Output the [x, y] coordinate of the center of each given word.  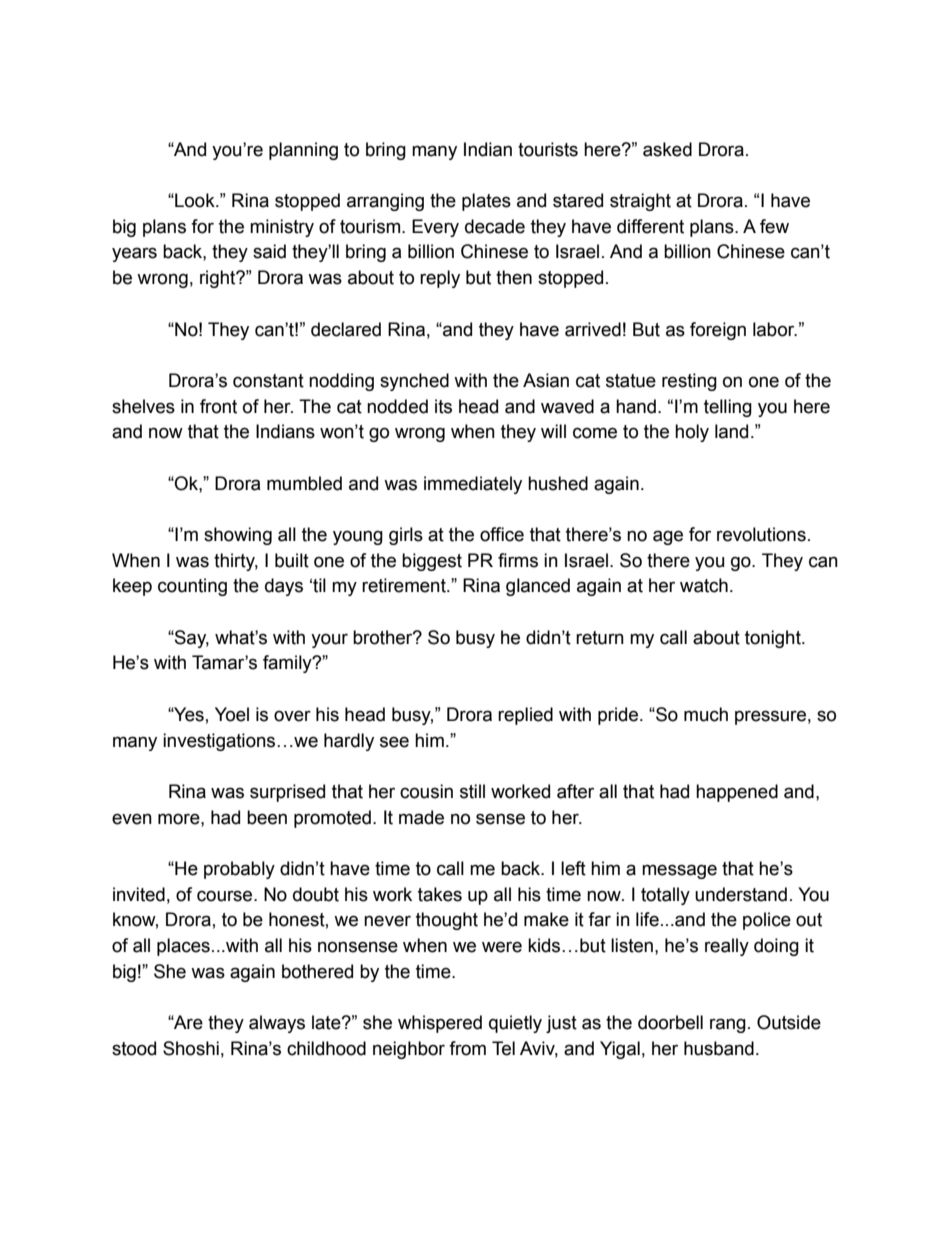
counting [192, 587]
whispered [440, 1024]
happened [737, 793]
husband [719, 1048]
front [218, 406]
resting [689, 382]
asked [667, 149]
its [443, 406]
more [180, 819]
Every [435, 228]
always [277, 1024]
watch [704, 585]
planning [303, 151]
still [472, 791]
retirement [405, 585]
